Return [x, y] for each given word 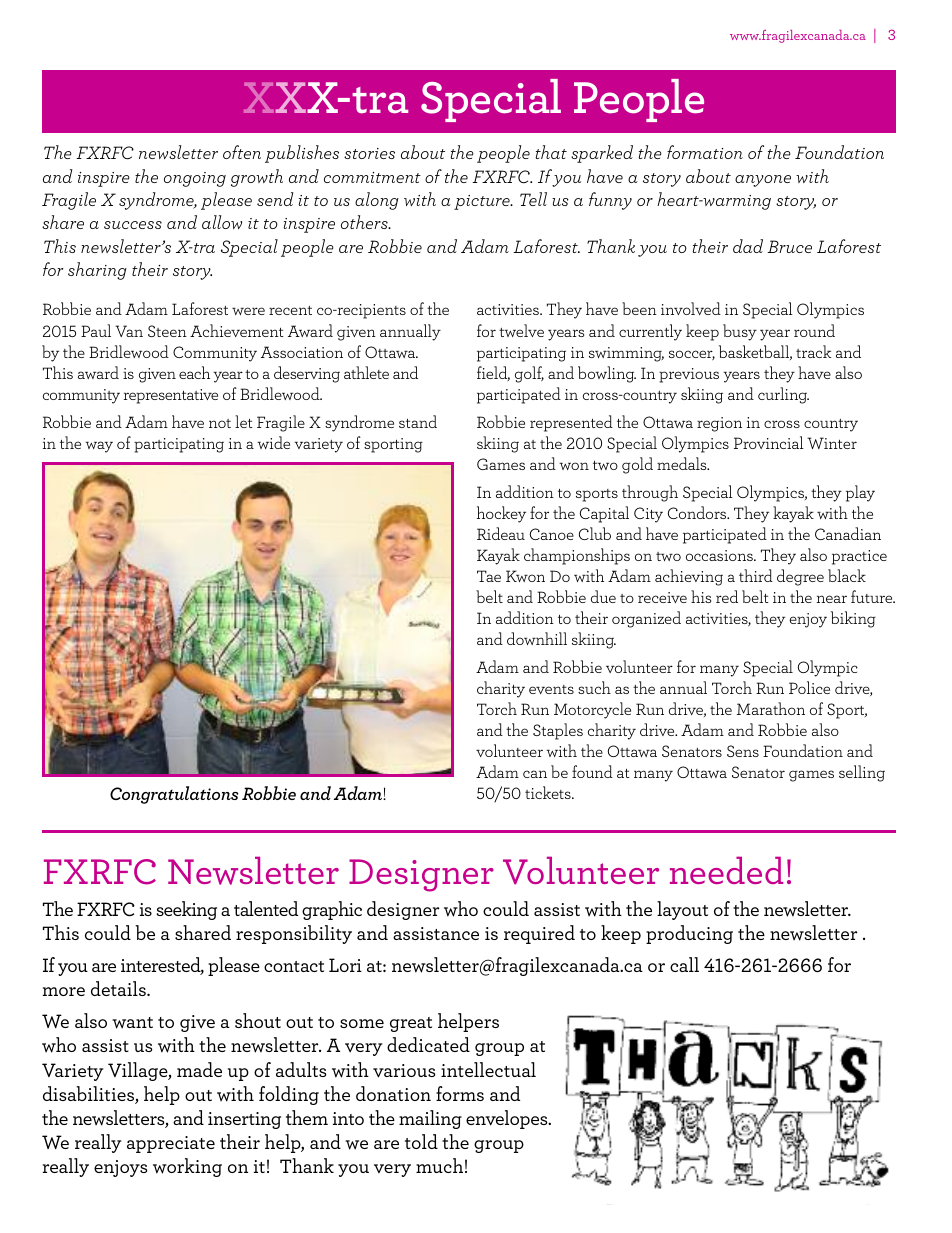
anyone [763, 181]
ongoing [195, 179]
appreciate [171, 1144]
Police [809, 687]
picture [483, 202]
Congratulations [174, 795]
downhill [537, 638]
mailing [430, 1119]
